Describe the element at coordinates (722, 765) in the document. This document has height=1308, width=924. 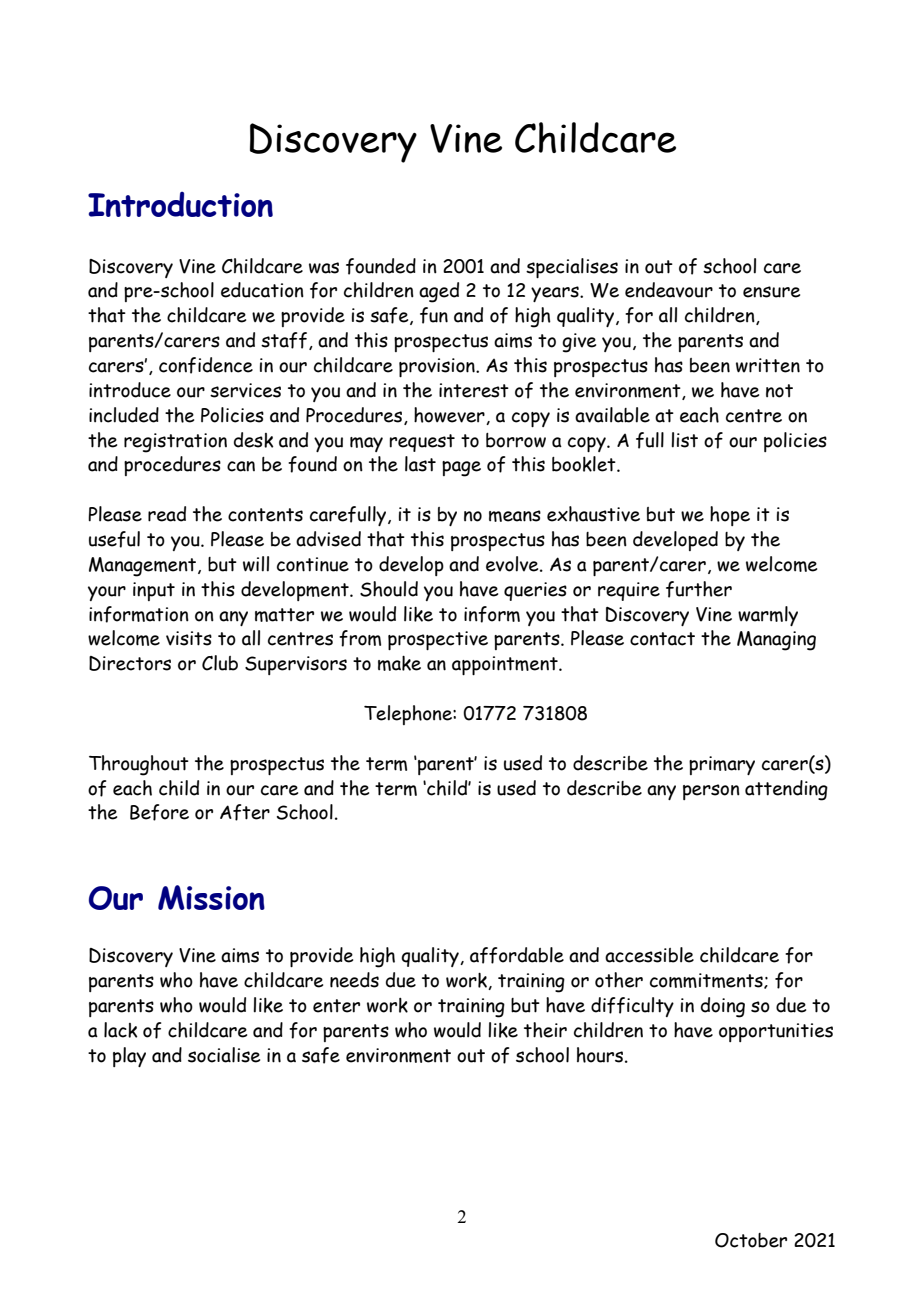
I see `primary` at that location.
